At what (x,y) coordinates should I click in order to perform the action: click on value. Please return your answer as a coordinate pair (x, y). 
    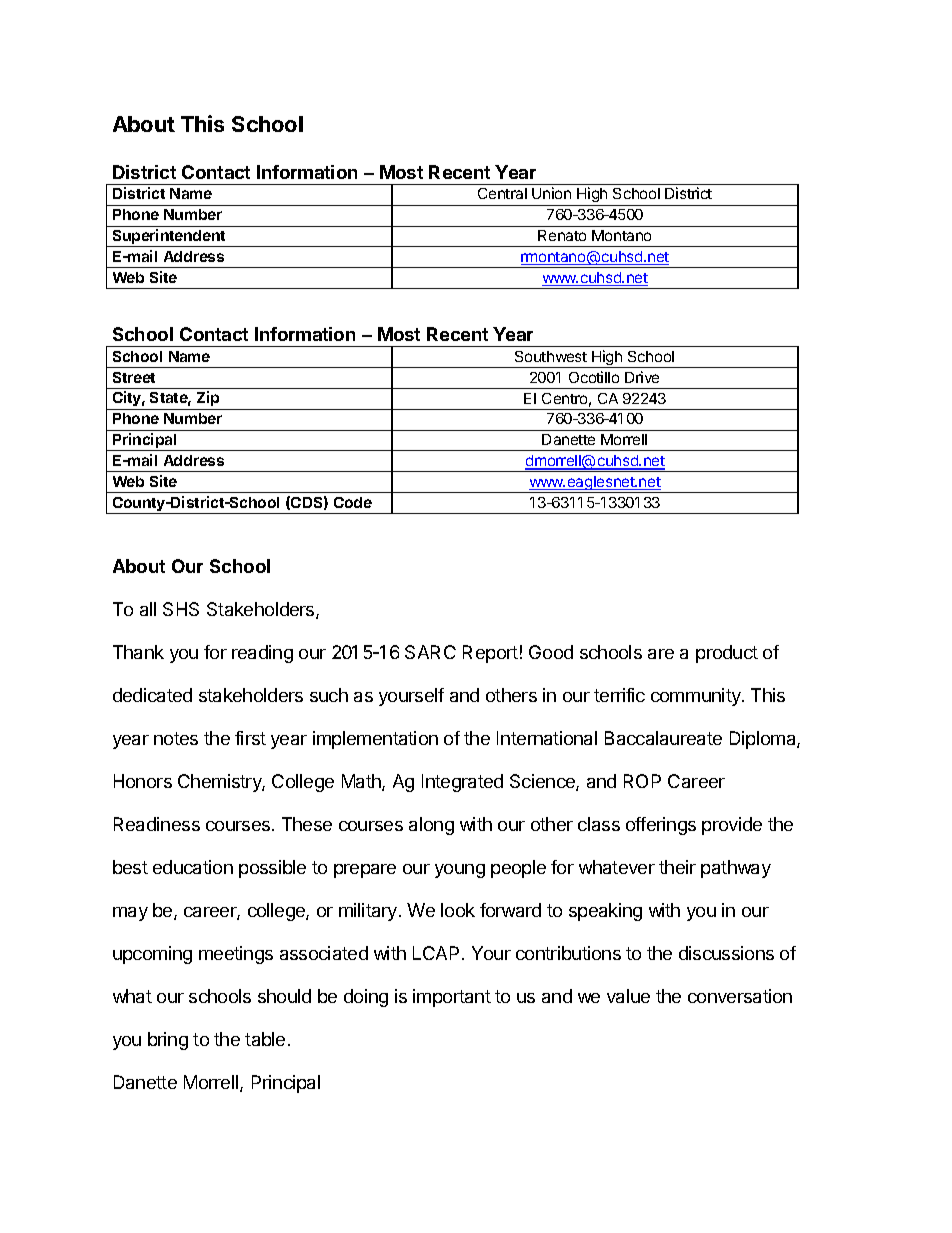
    Looking at the image, I should click on (628, 996).
